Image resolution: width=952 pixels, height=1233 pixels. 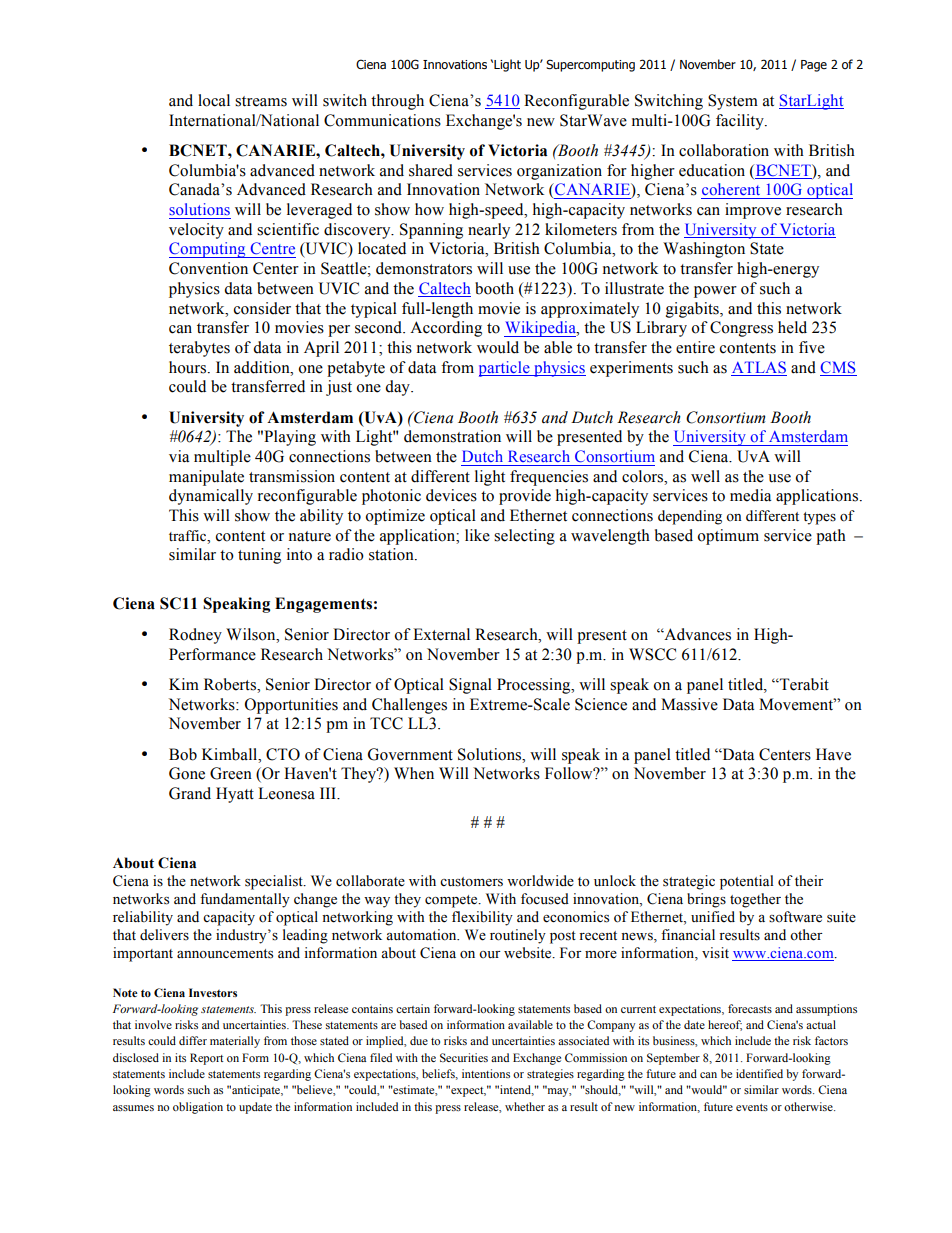 What do you see at coordinates (397, 102) in the screenshot?
I see `through` at bounding box center [397, 102].
